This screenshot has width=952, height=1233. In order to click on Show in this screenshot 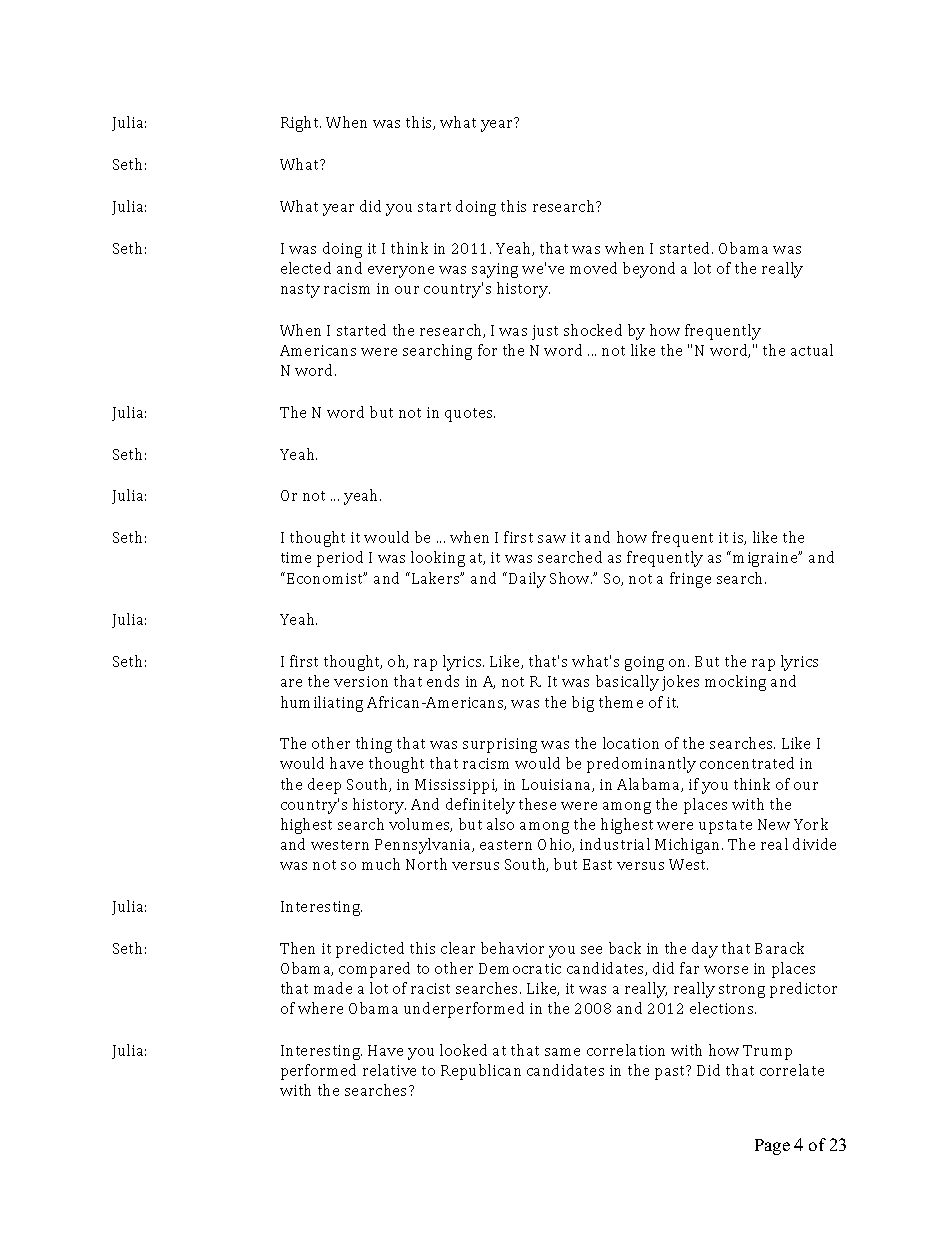, I will do `click(571, 578)`.
